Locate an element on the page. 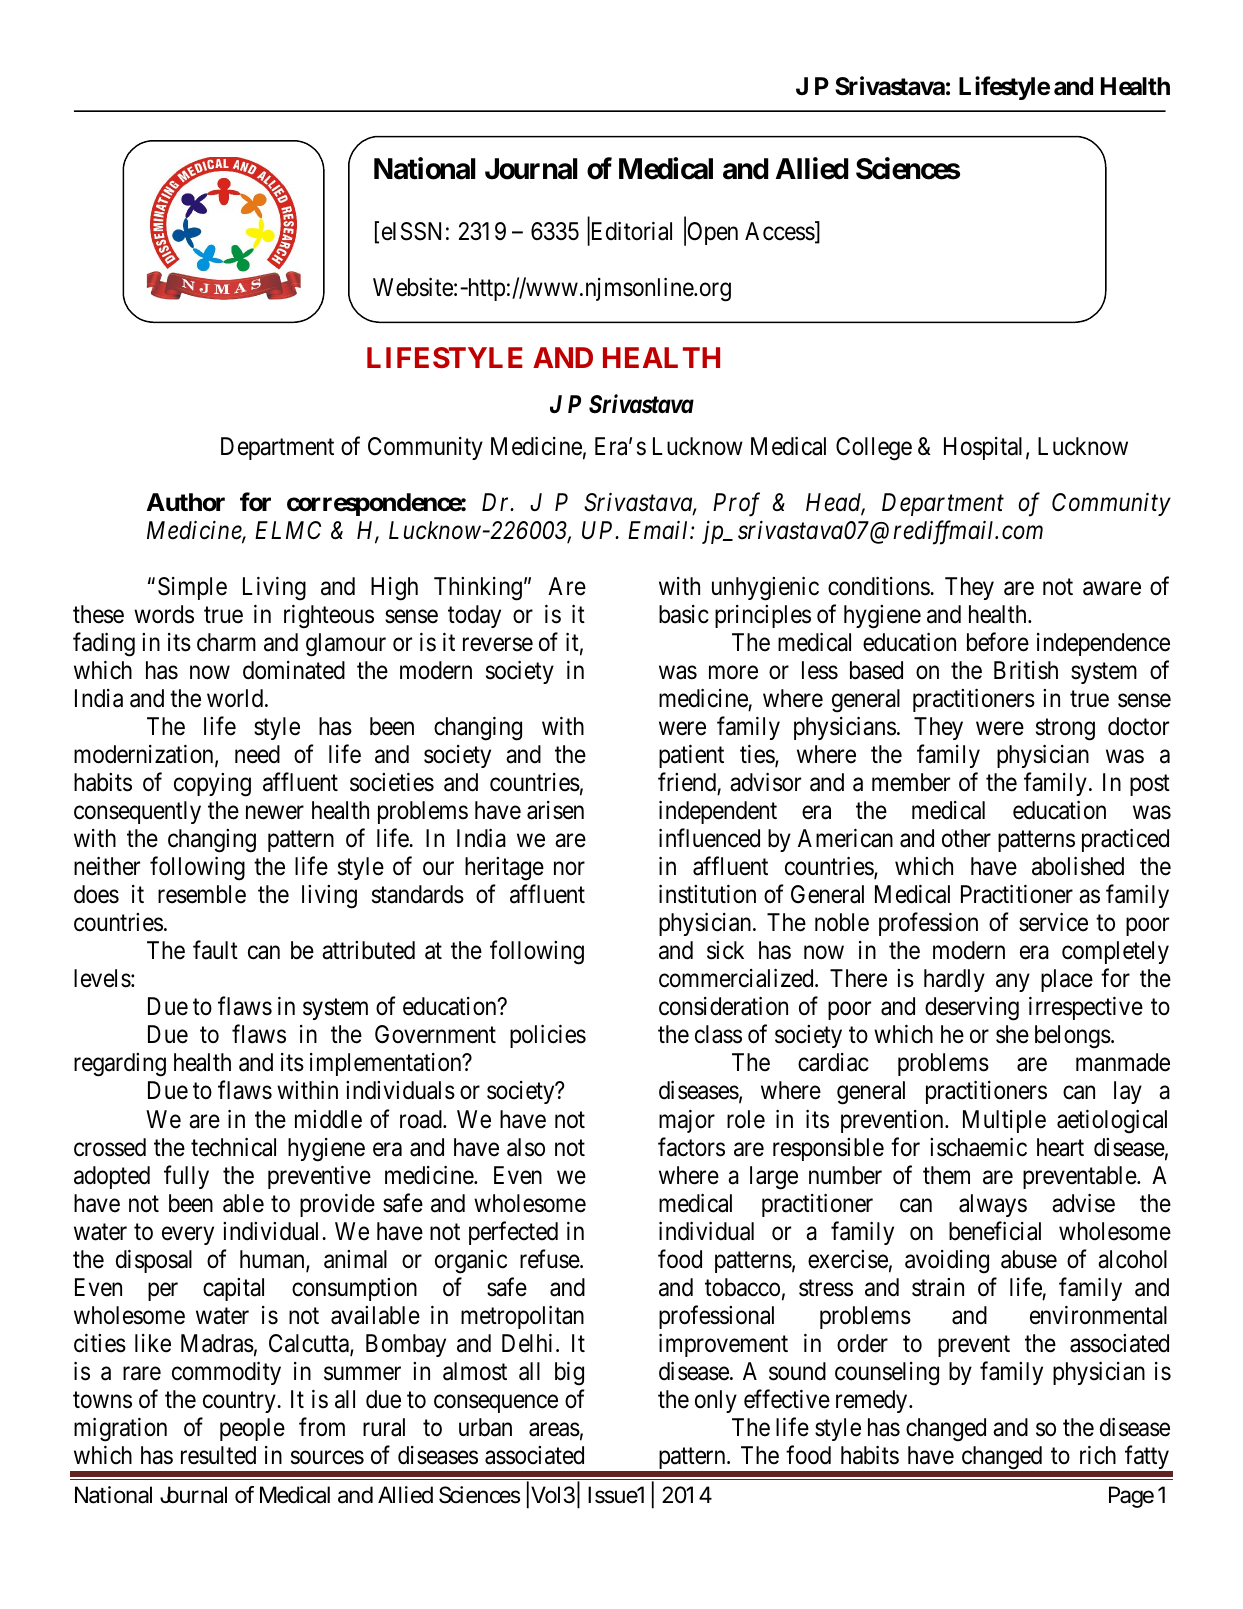 Image resolution: width=1243 pixels, height=1609 pixels. other is located at coordinates (966, 838).
